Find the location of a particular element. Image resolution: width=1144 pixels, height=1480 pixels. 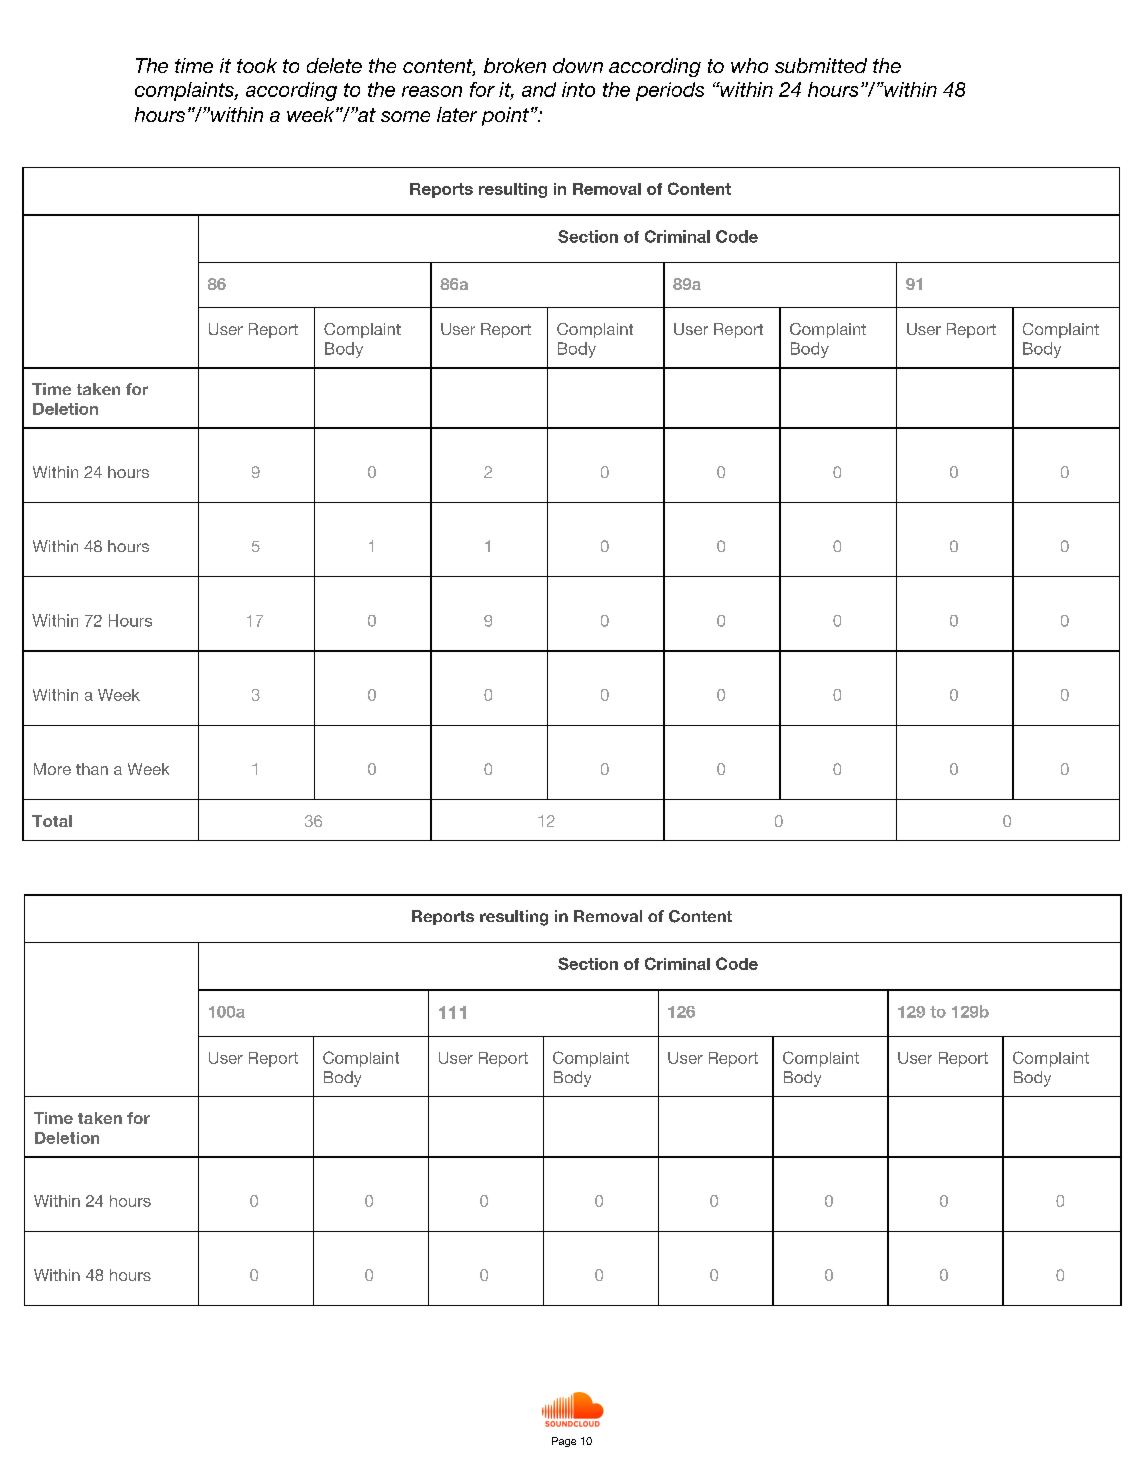

Page is located at coordinates (564, 1442).
